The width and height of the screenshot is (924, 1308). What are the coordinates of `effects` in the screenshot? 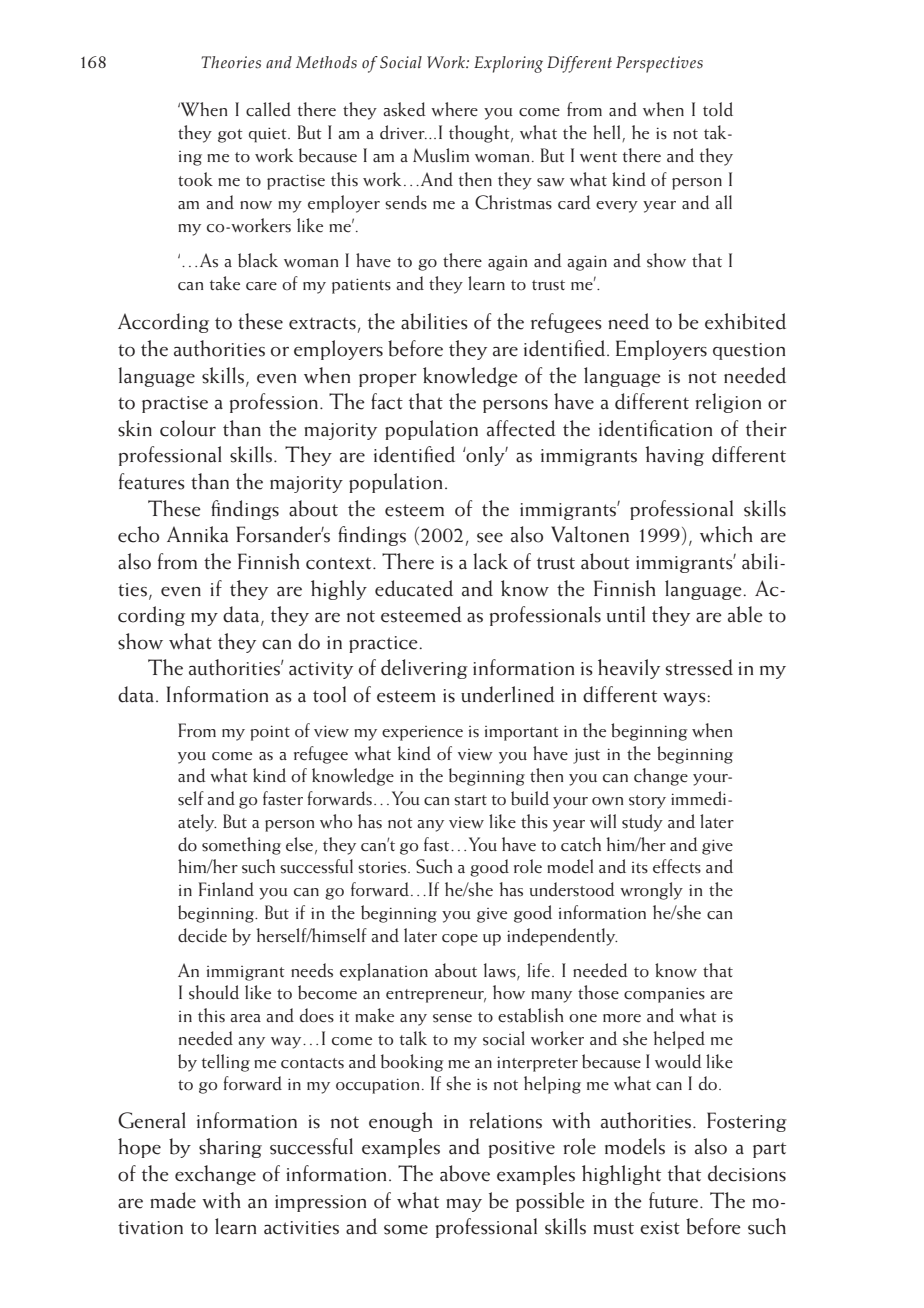 It's located at (677, 866).
